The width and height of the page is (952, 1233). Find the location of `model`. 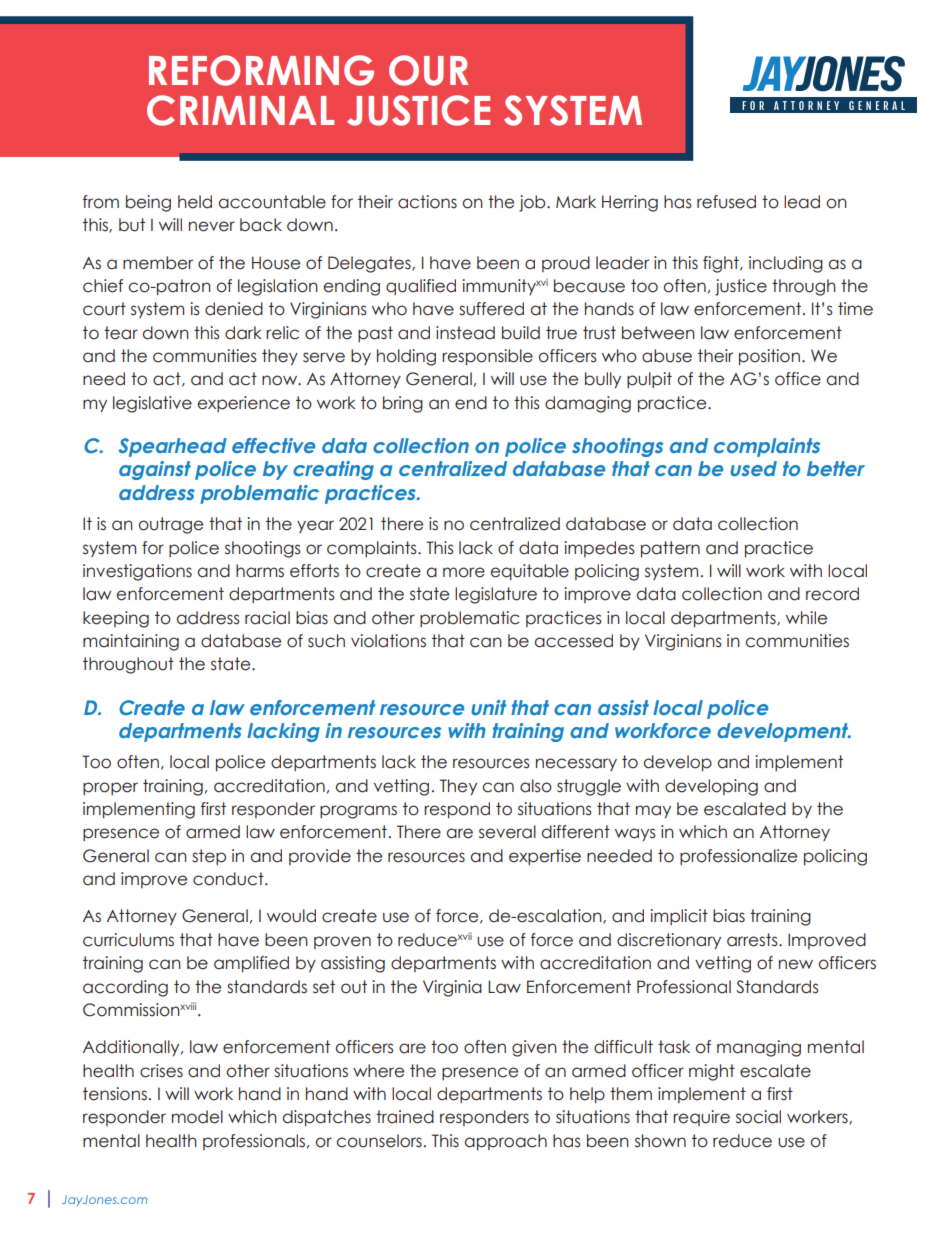

model is located at coordinates (197, 1117).
